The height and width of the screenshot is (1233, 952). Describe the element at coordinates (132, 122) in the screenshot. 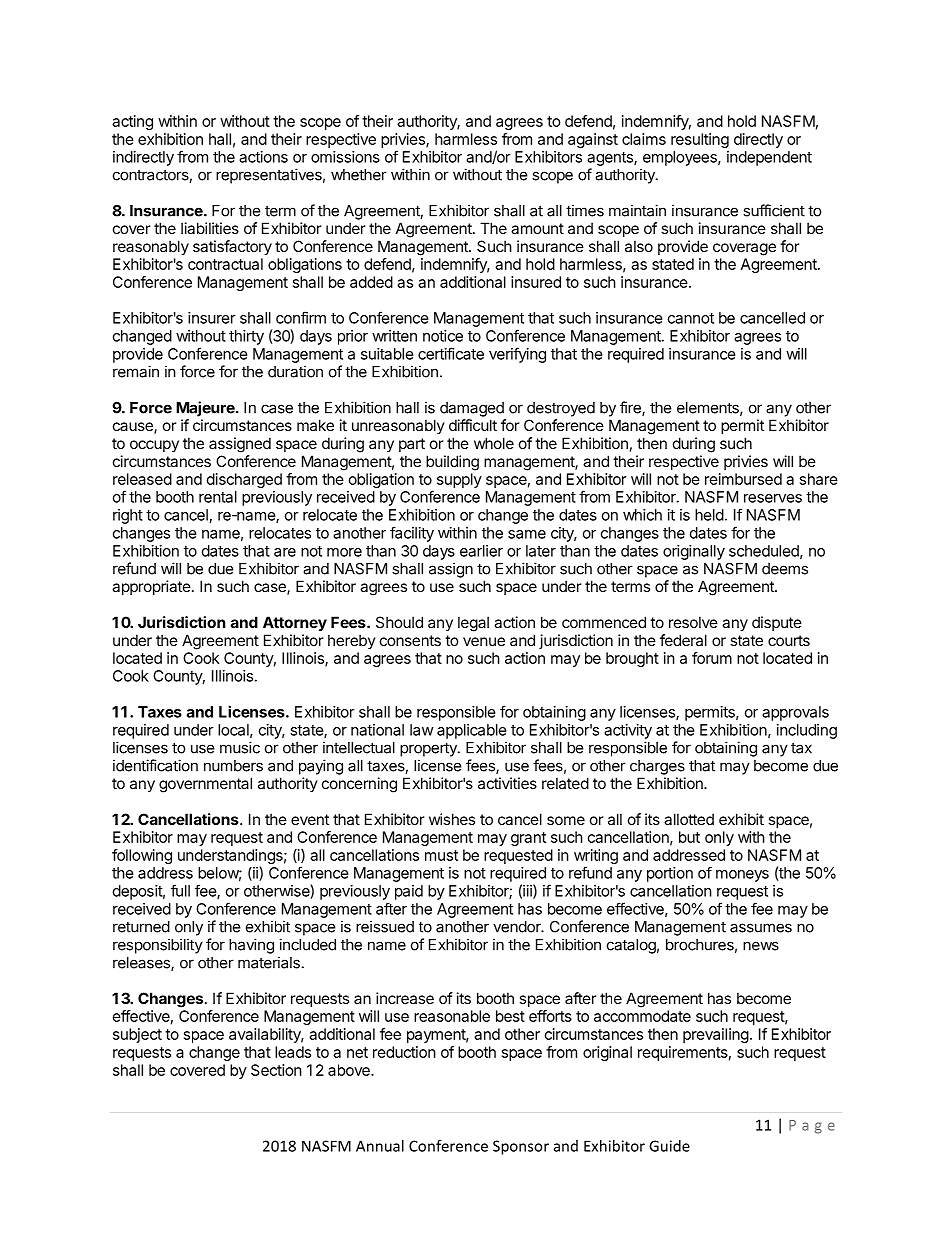

I see `acting` at that location.
